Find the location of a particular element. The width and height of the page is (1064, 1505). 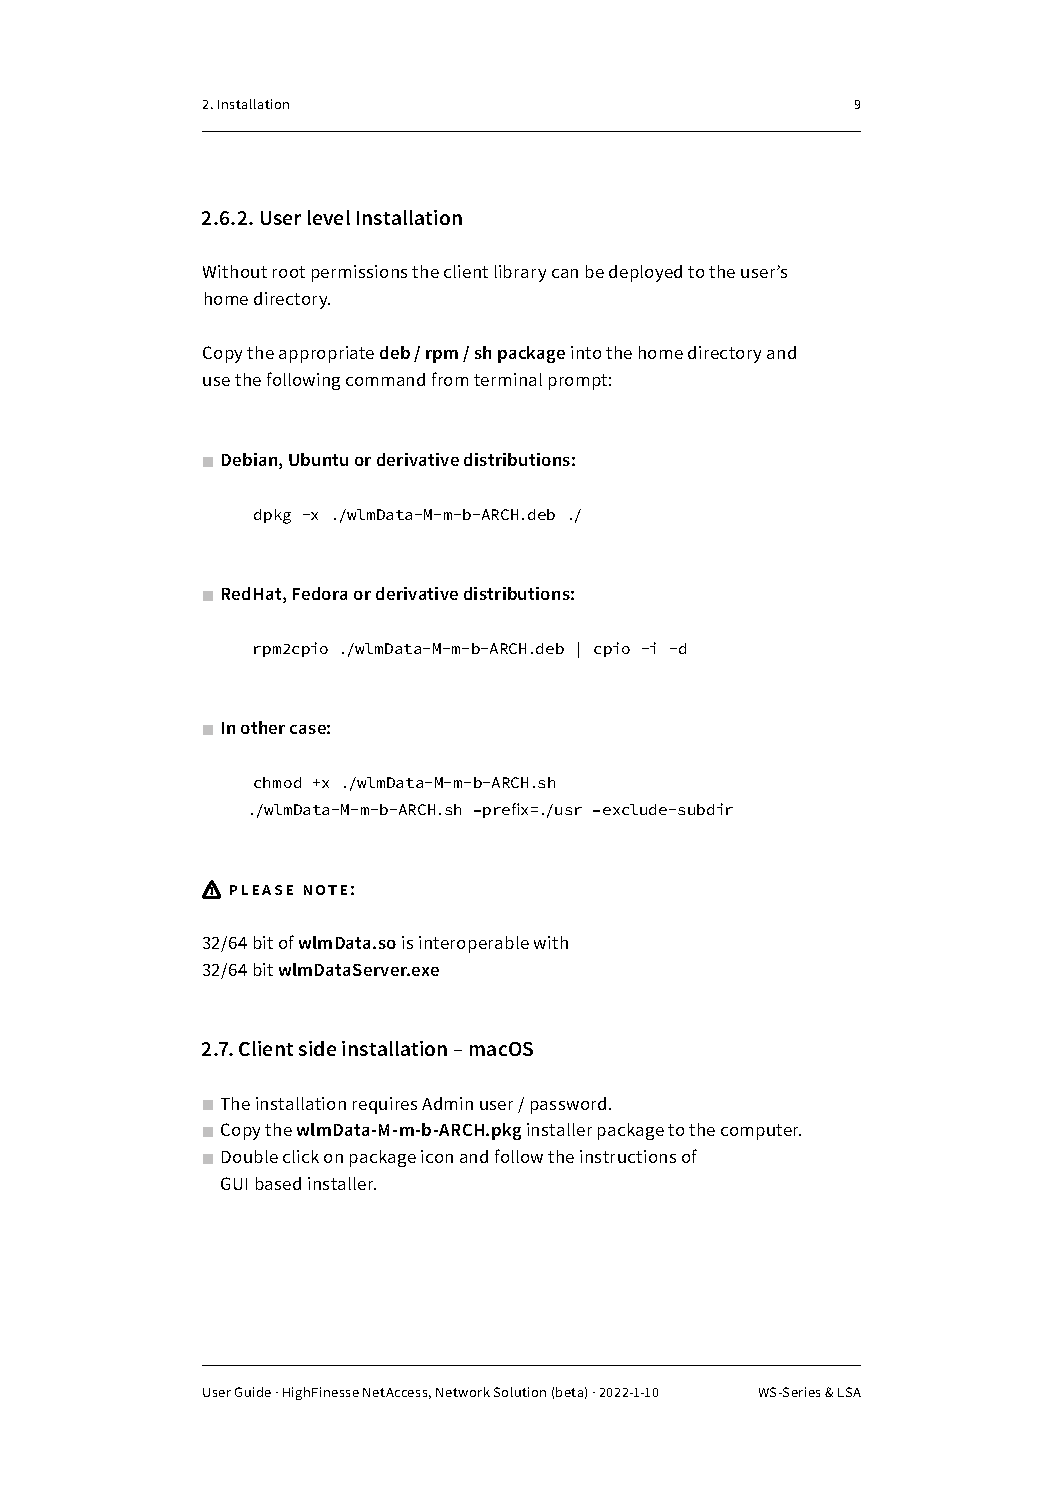

deployed is located at coordinates (645, 273).
